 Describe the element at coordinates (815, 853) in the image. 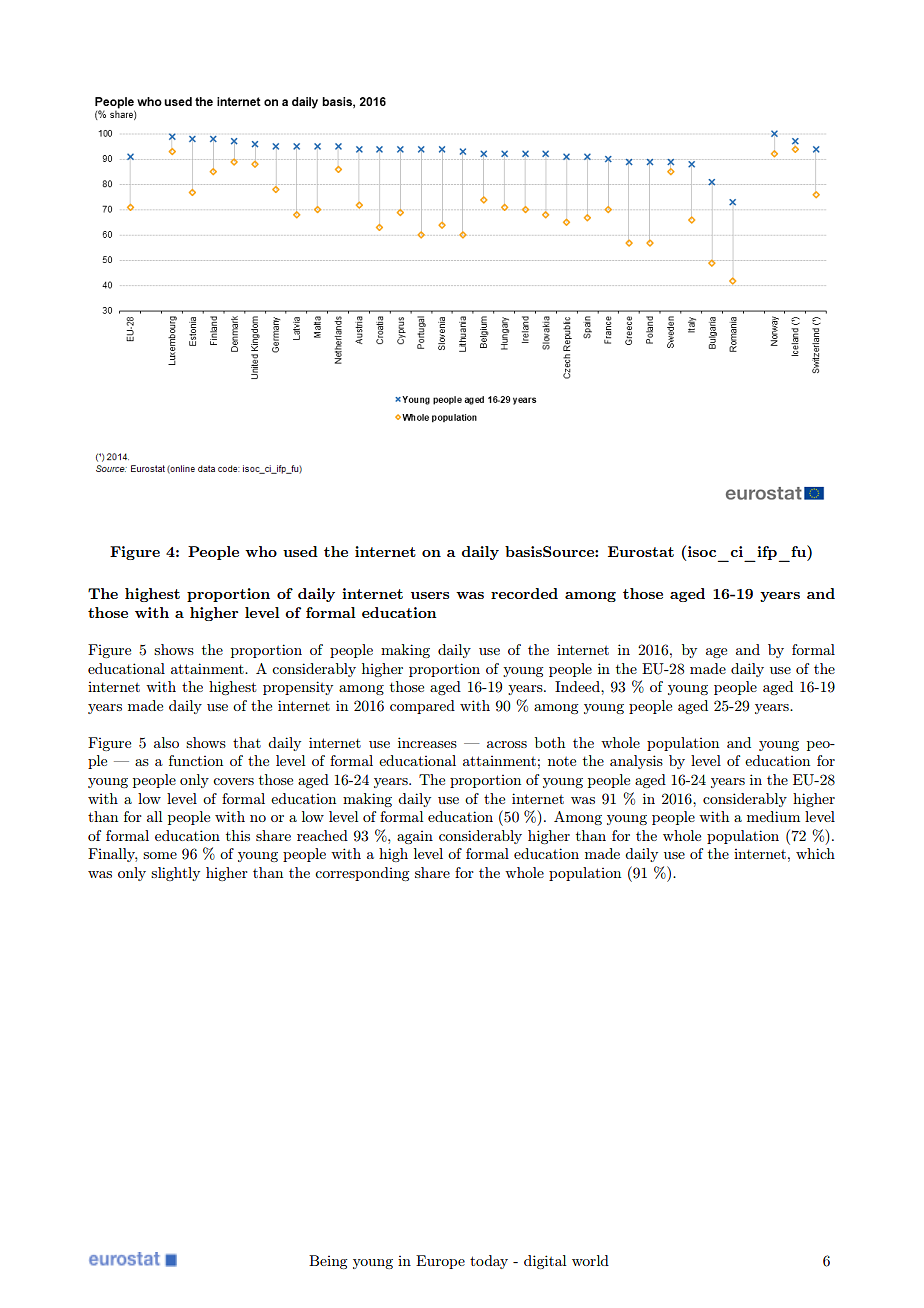

I see `which` at that location.
